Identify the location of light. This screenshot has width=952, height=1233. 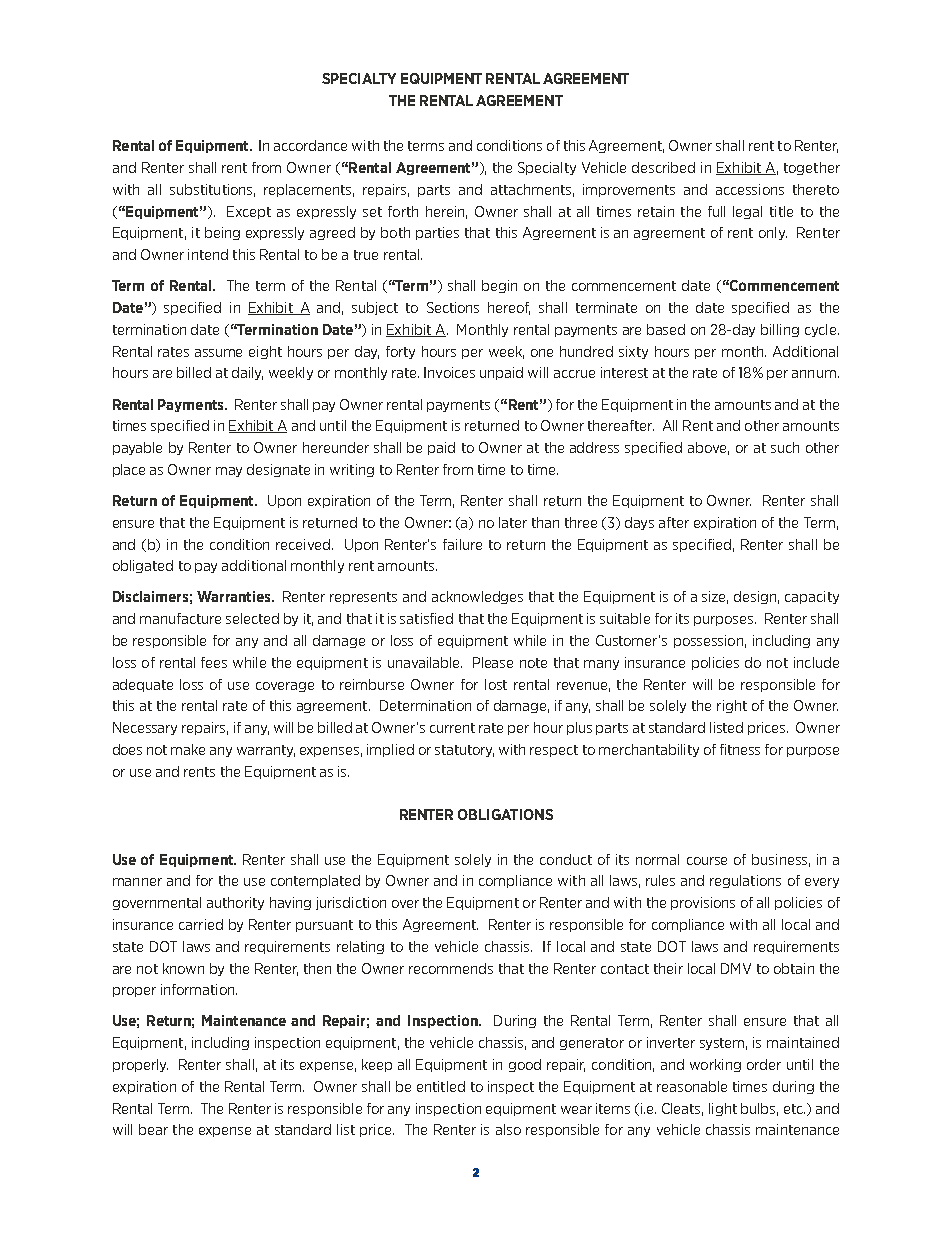
(723, 1109).
